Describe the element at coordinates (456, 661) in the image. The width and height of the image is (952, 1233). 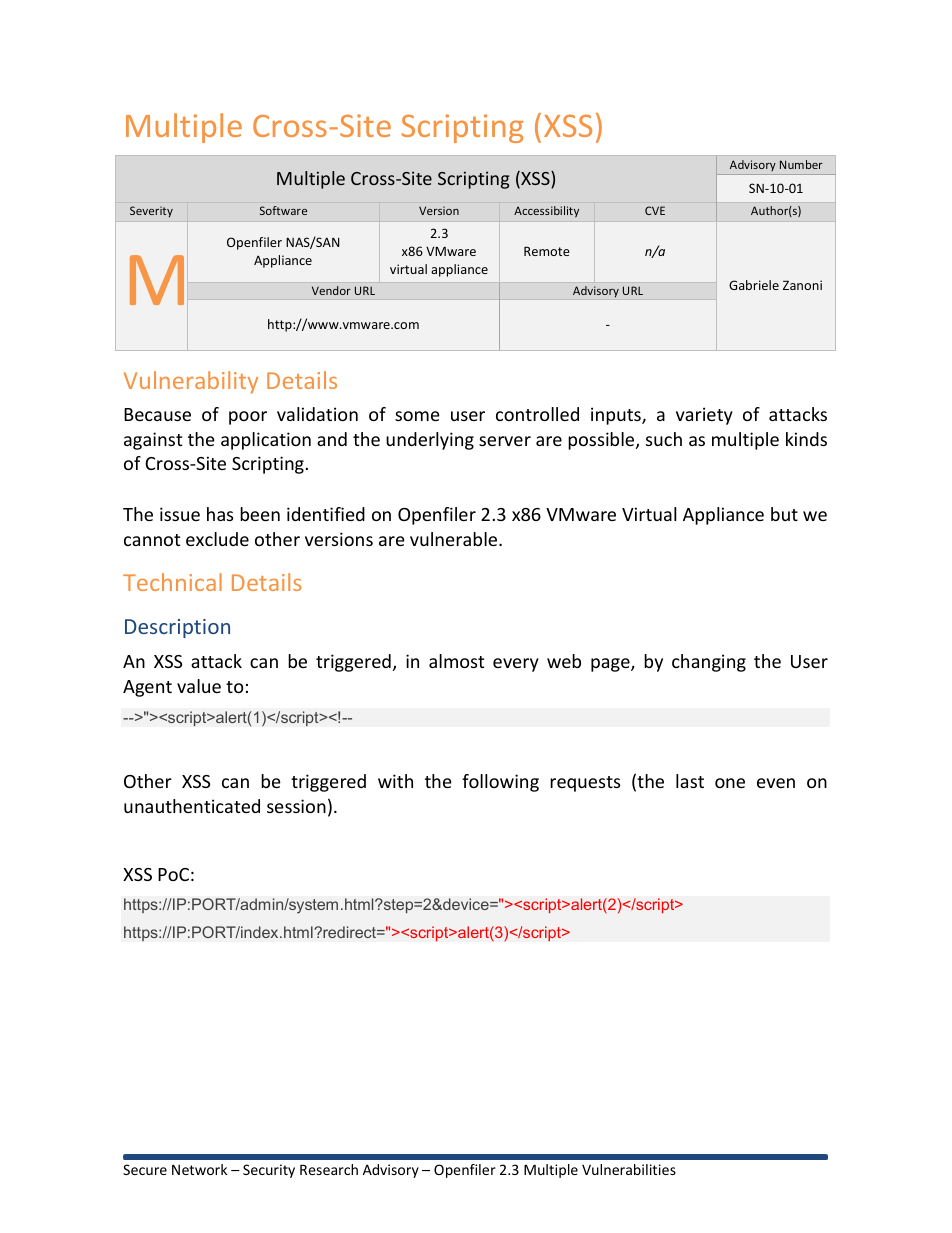
I see `almost` at that location.
